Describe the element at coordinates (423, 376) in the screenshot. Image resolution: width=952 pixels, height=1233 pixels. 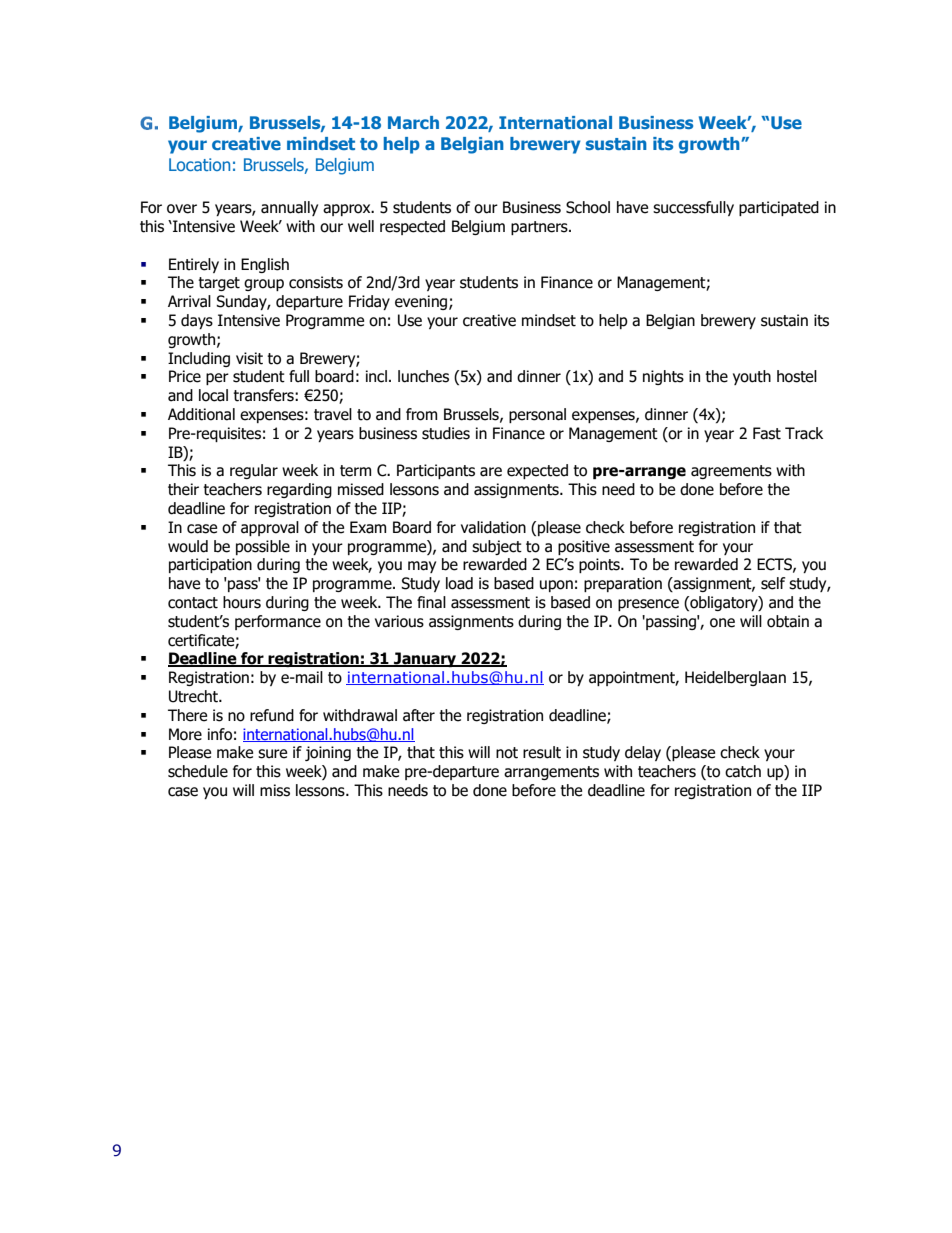
I see `lunches` at that location.
